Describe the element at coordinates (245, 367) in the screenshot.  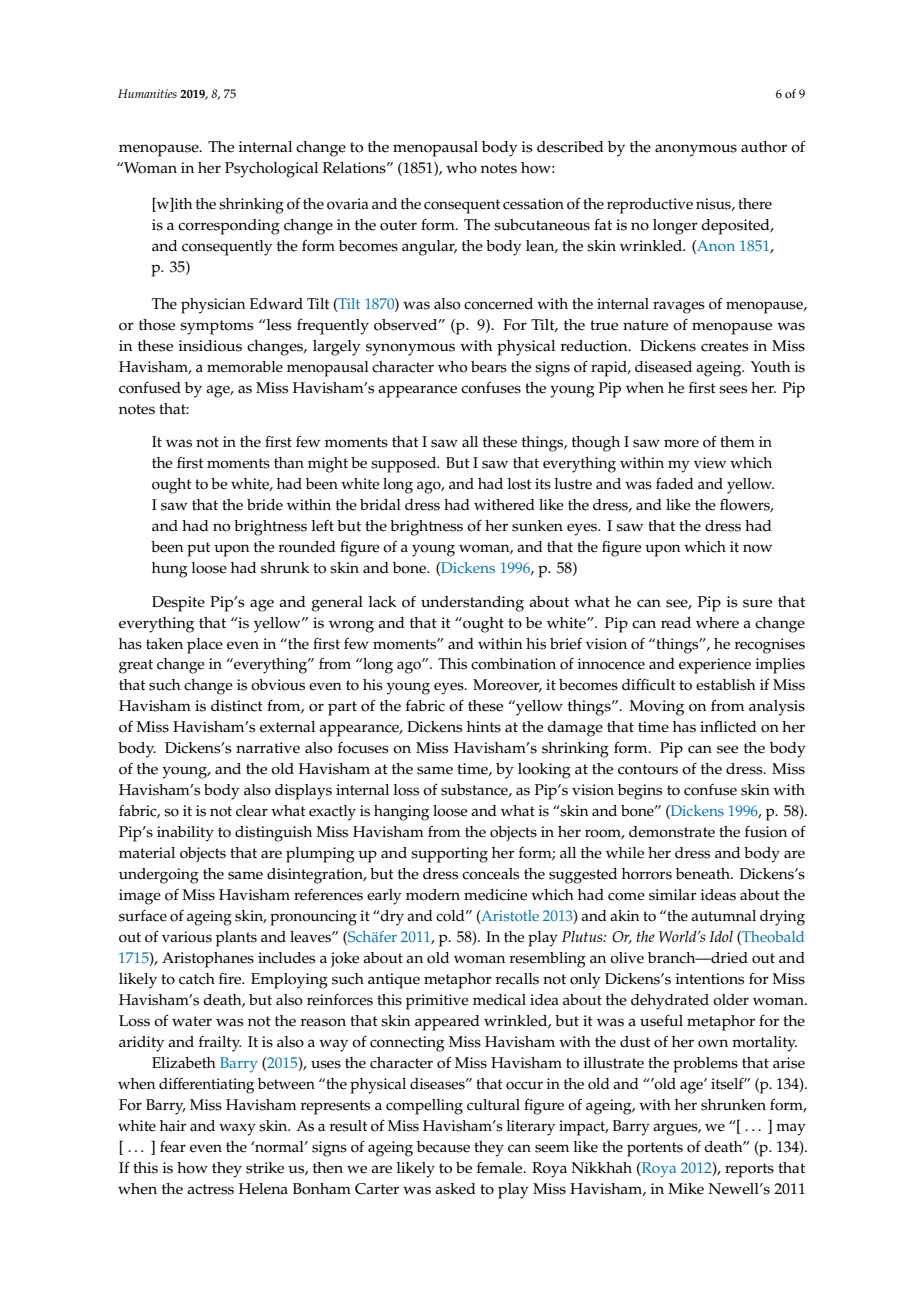
I see `memorable` at that location.
